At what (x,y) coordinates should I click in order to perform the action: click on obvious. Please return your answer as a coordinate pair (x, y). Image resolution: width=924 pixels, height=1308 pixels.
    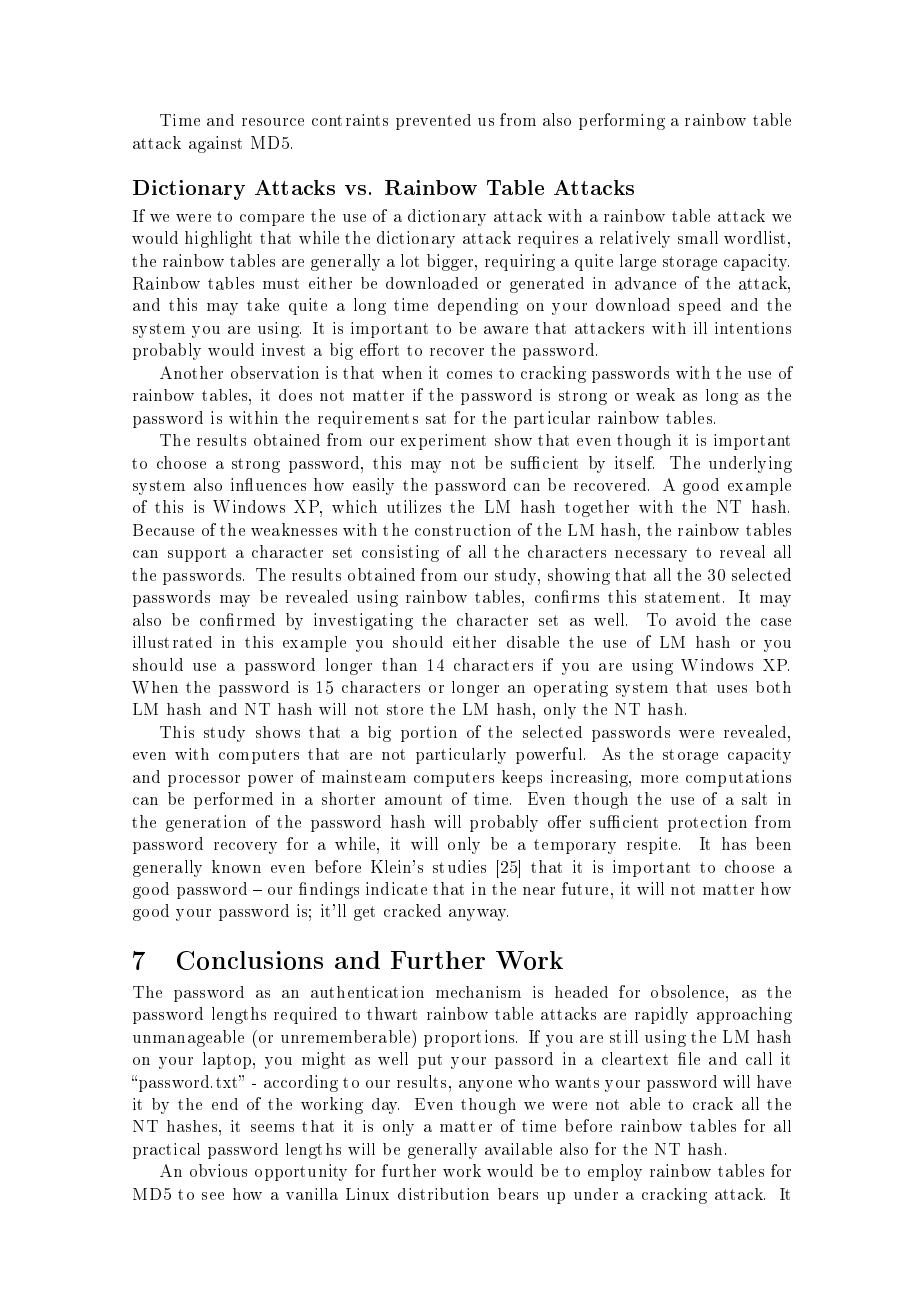
    Looking at the image, I should click on (218, 1170).
